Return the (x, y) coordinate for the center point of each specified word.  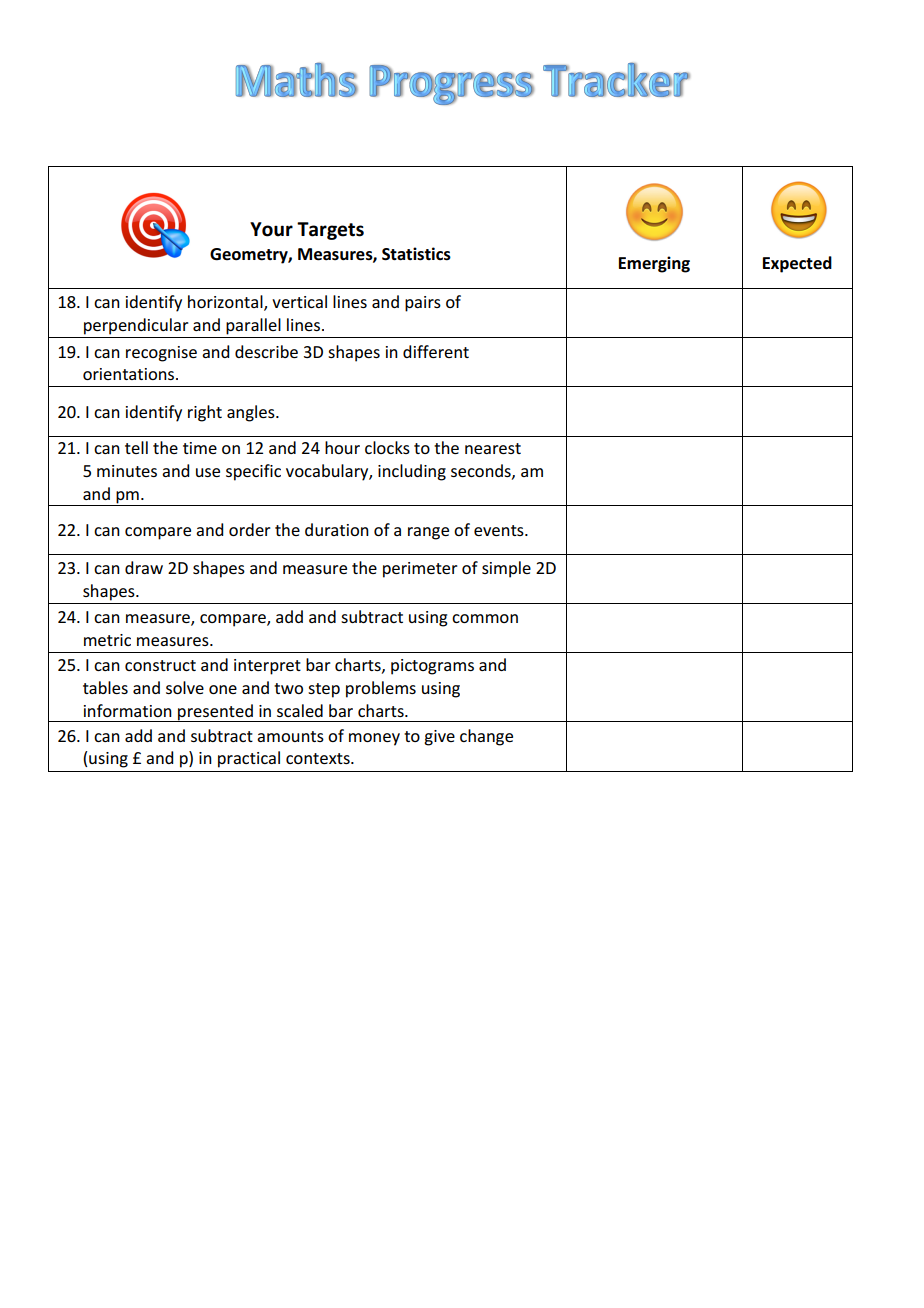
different (436, 351)
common (485, 618)
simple (506, 569)
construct (160, 665)
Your (271, 229)
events (500, 530)
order (250, 529)
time (200, 448)
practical (249, 759)
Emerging (654, 264)
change (486, 737)
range (428, 533)
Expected (797, 264)
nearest (493, 448)
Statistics (416, 254)
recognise (161, 354)
